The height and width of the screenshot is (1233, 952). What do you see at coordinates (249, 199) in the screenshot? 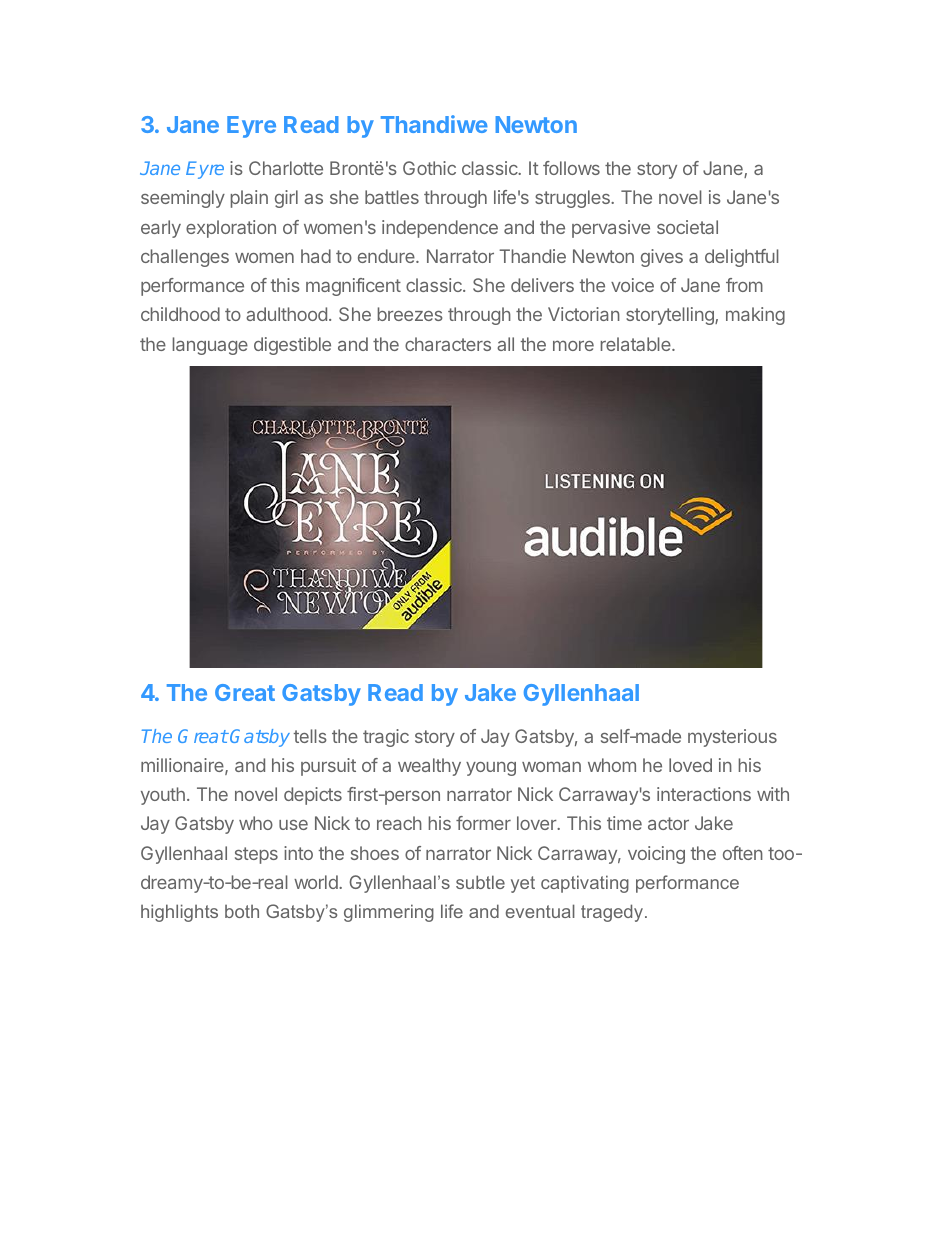
I see `plain` at bounding box center [249, 199].
